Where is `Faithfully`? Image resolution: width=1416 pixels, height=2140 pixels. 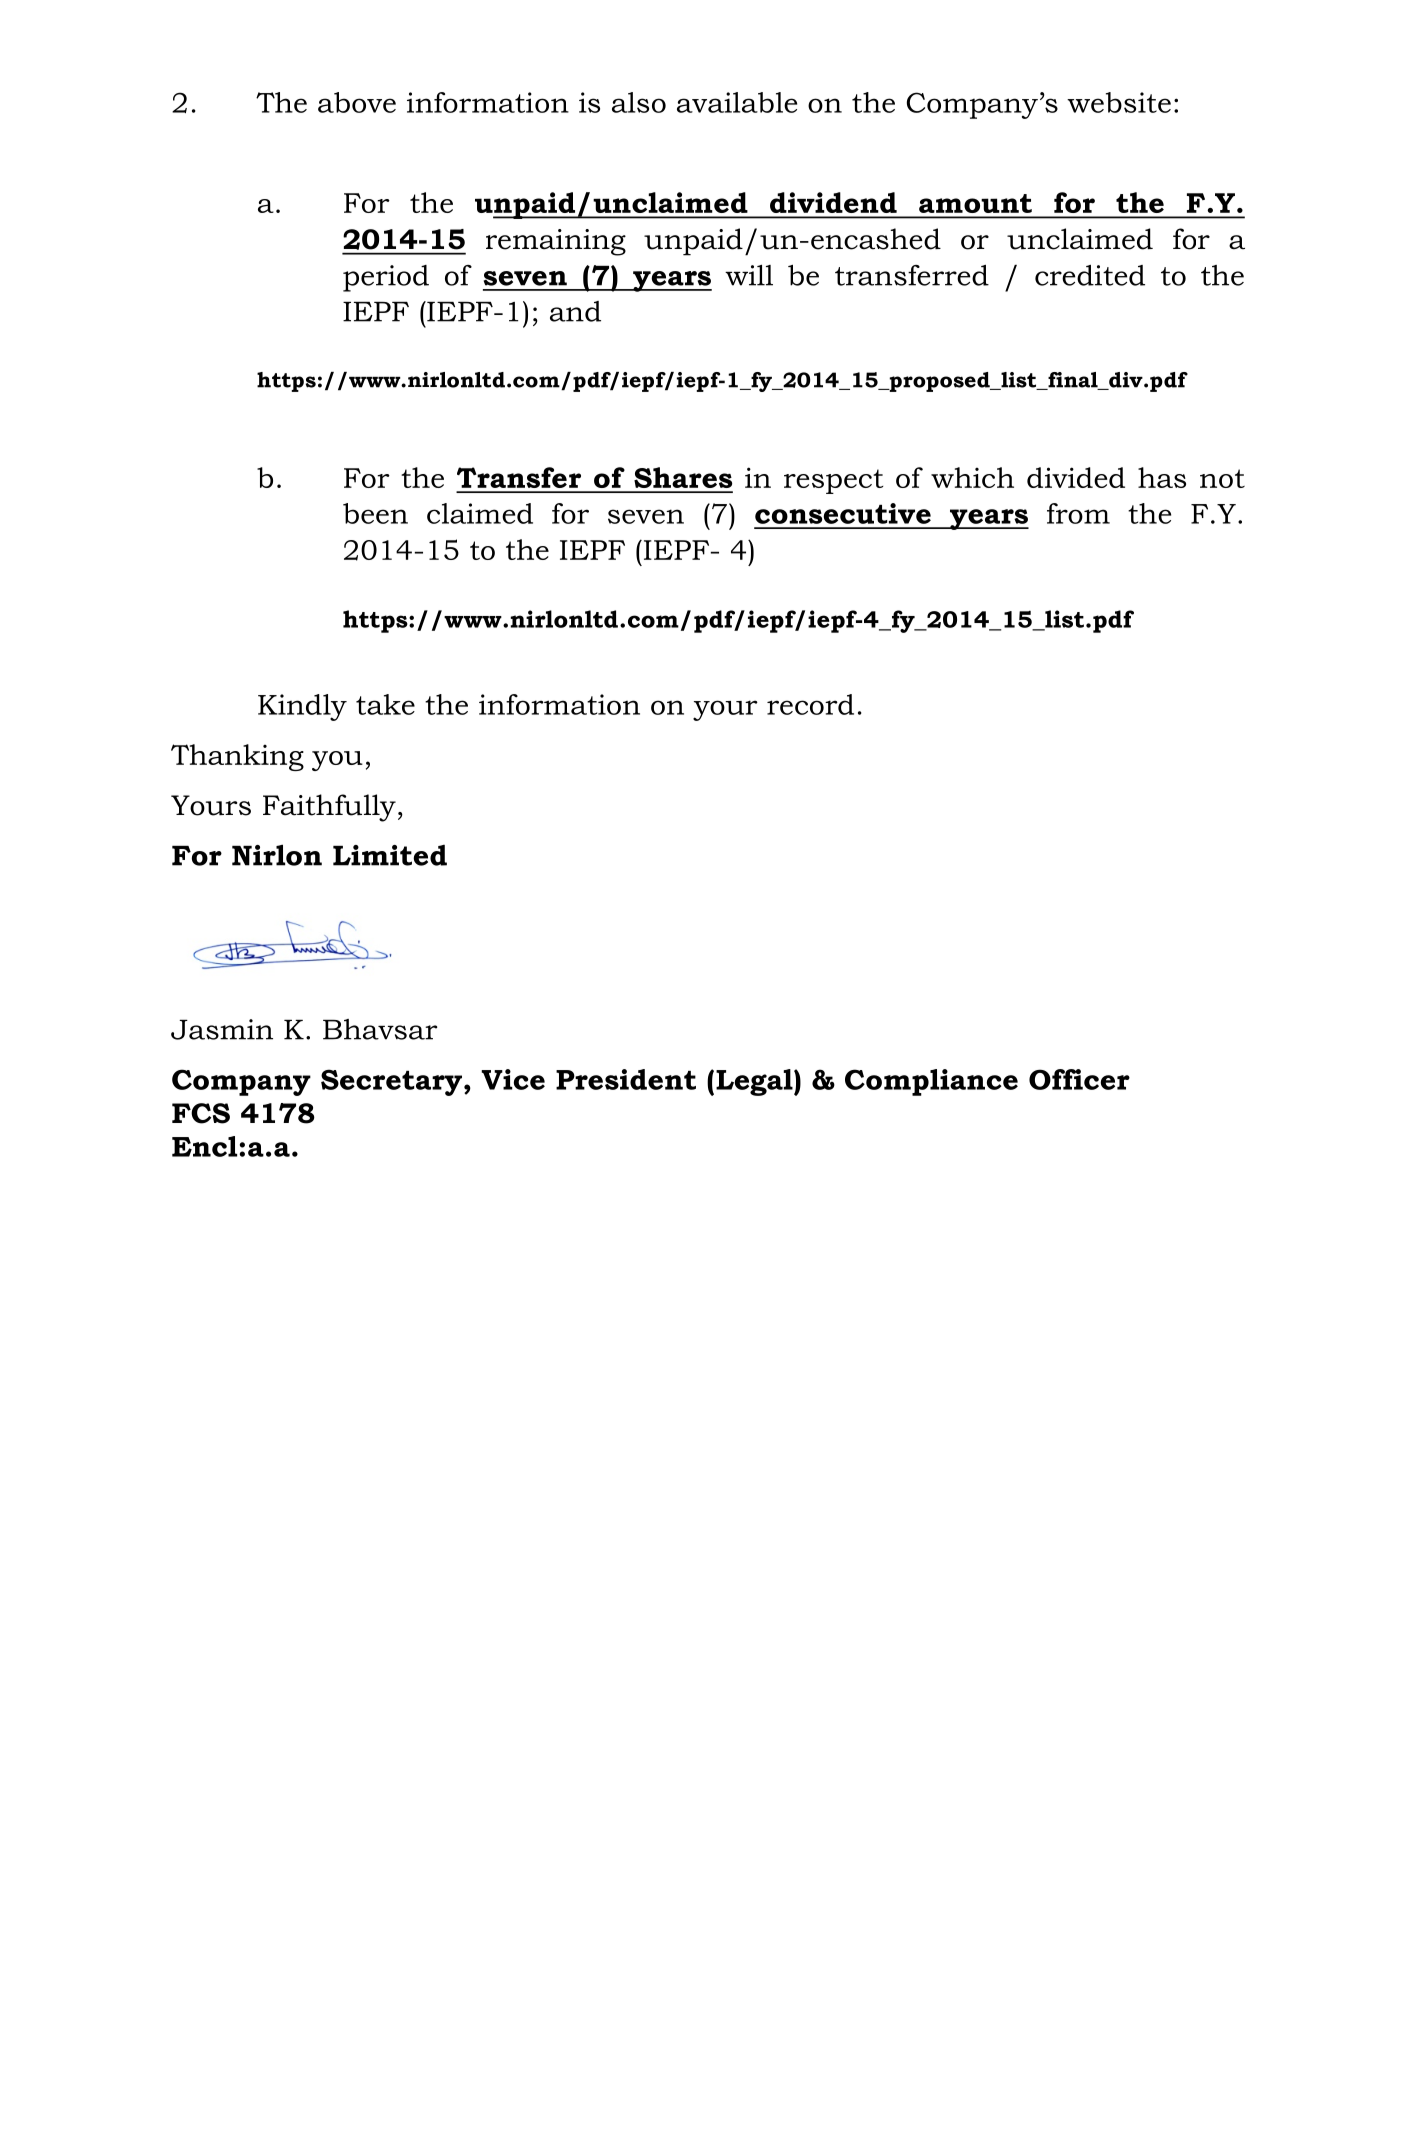
Faithfully is located at coordinates (329, 808).
